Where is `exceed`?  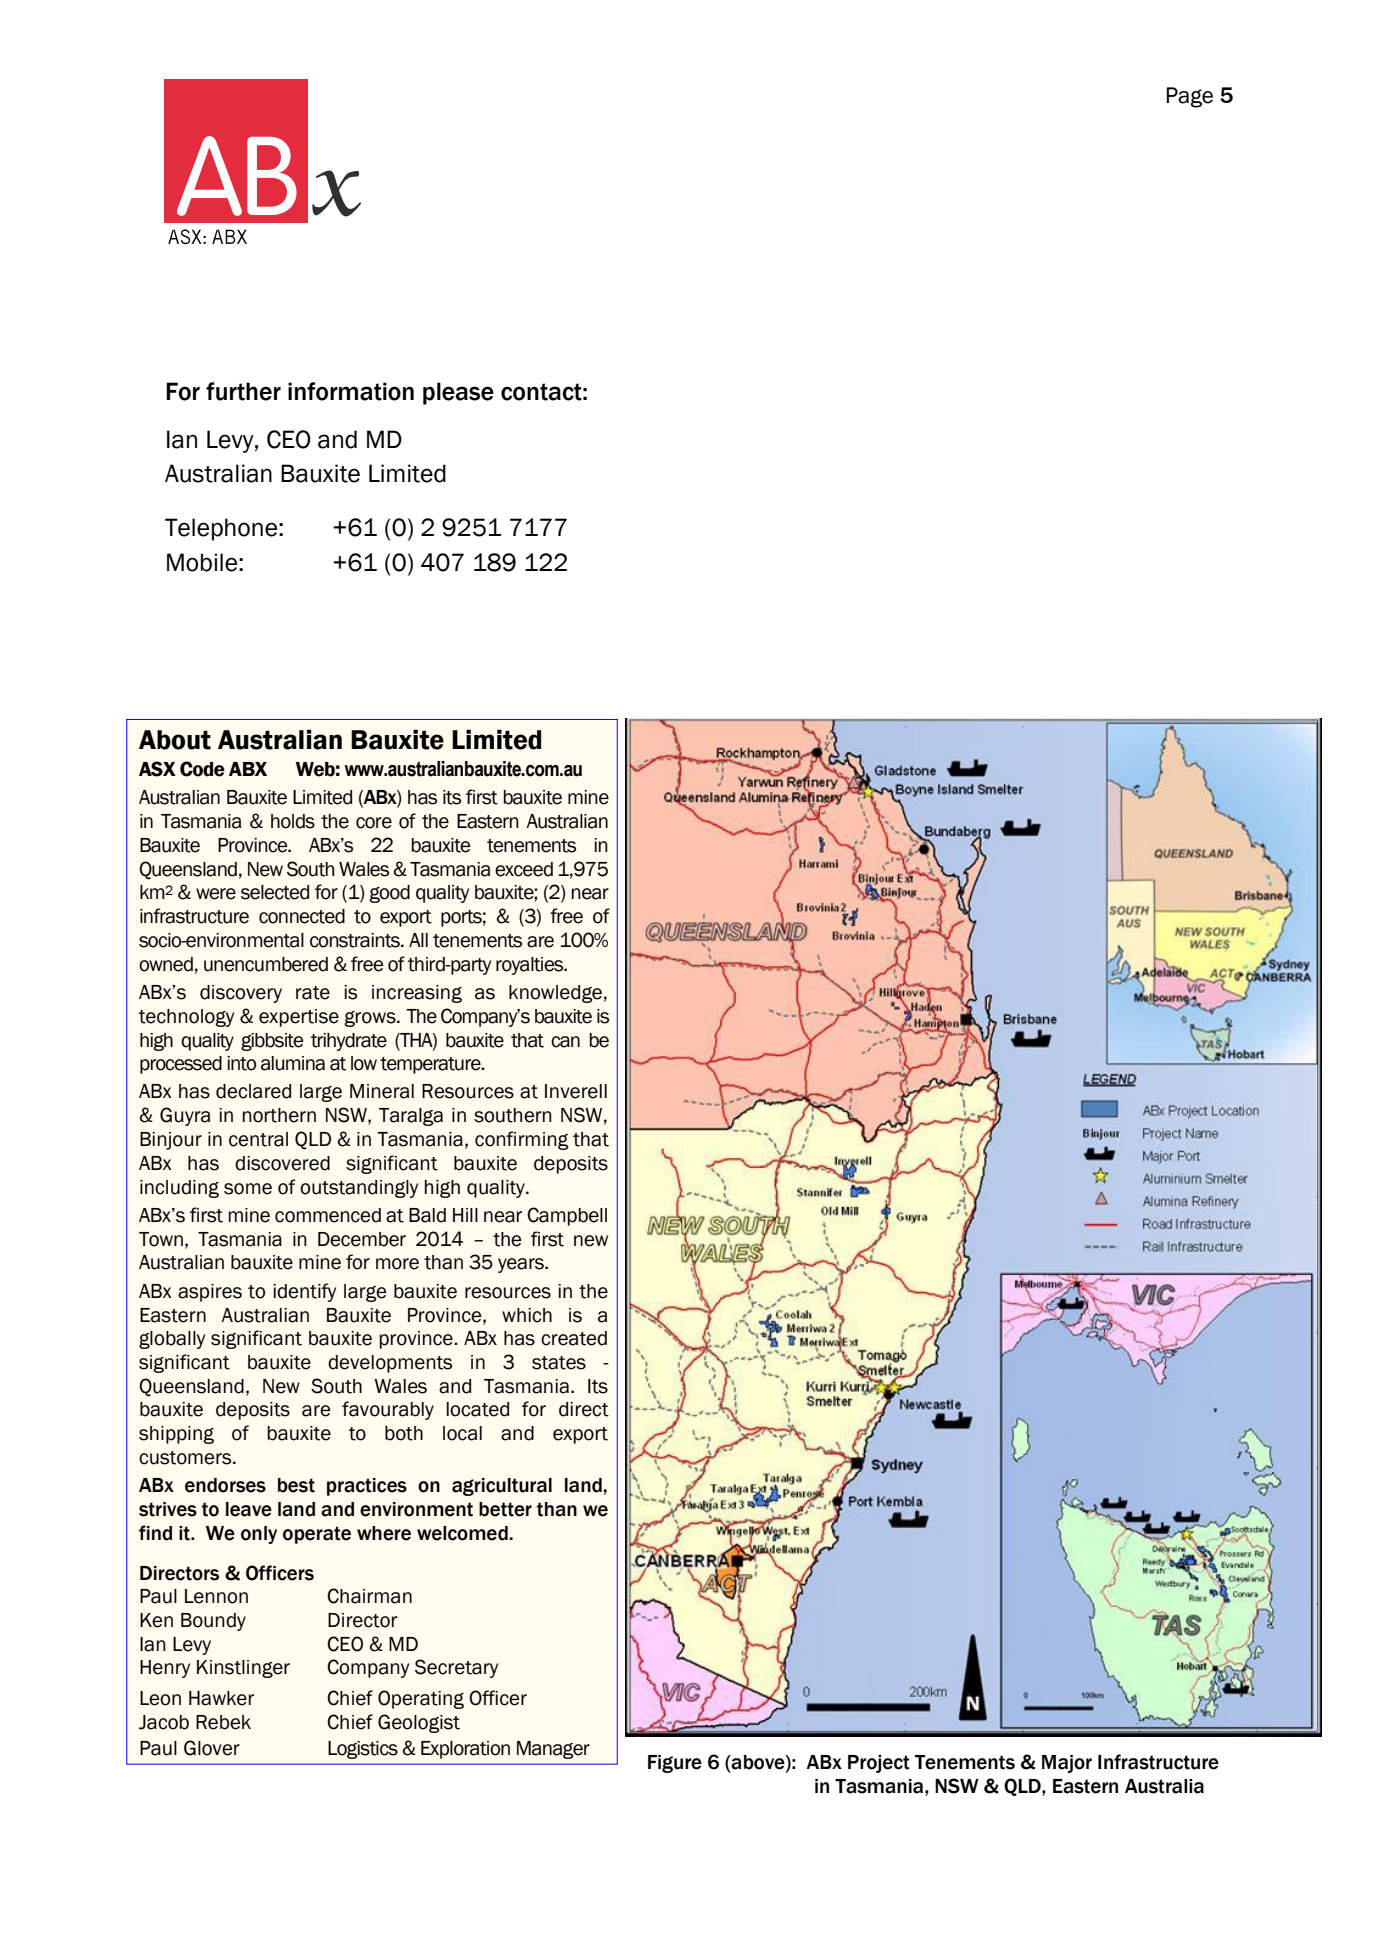 exceed is located at coordinates (524, 869).
